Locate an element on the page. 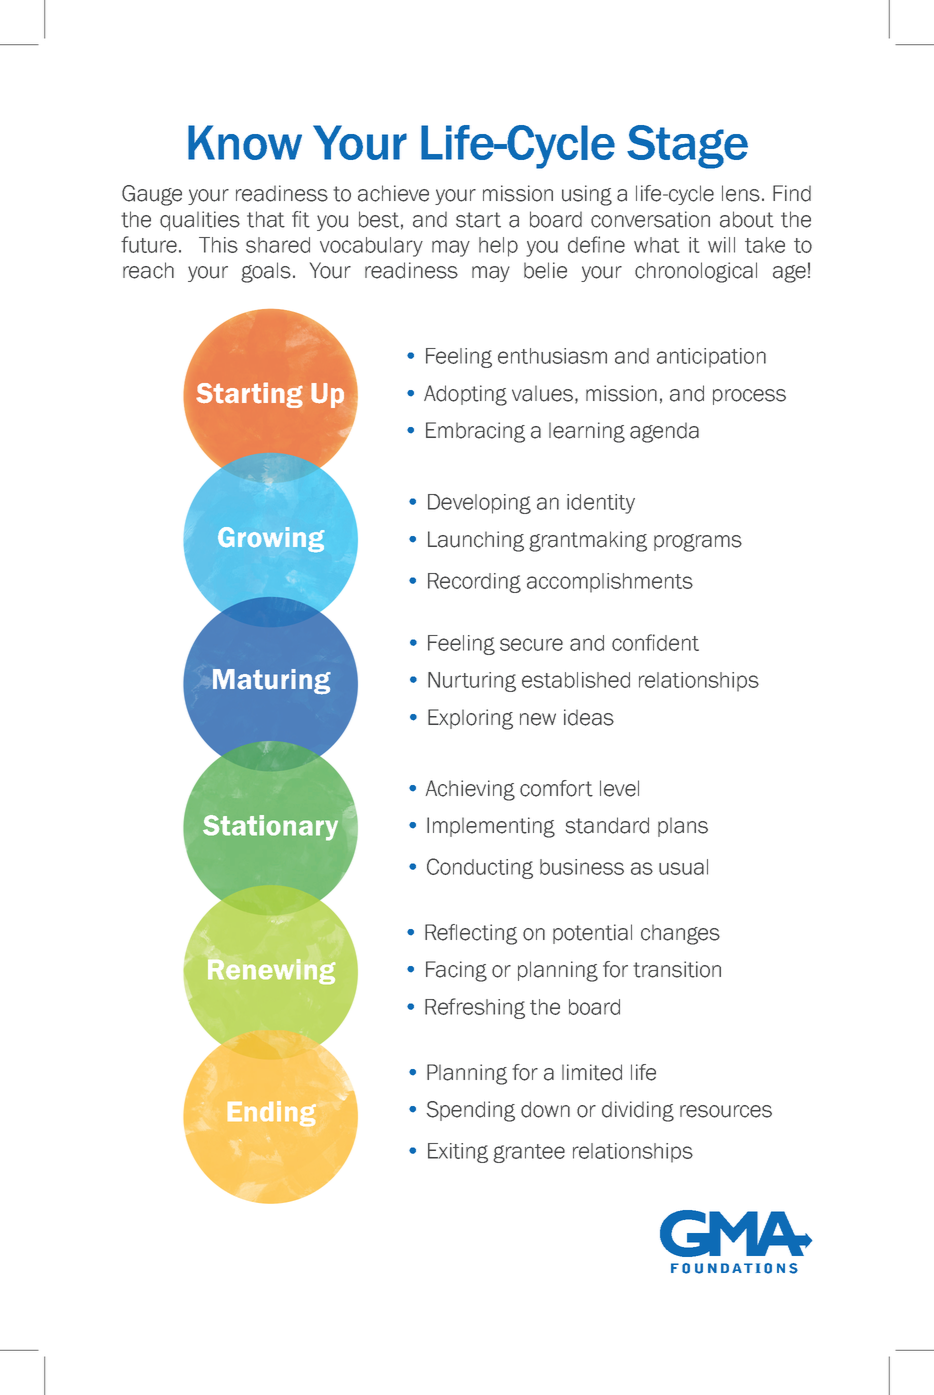 The height and width of the image is (1395, 934). lens is located at coordinates (741, 193).
